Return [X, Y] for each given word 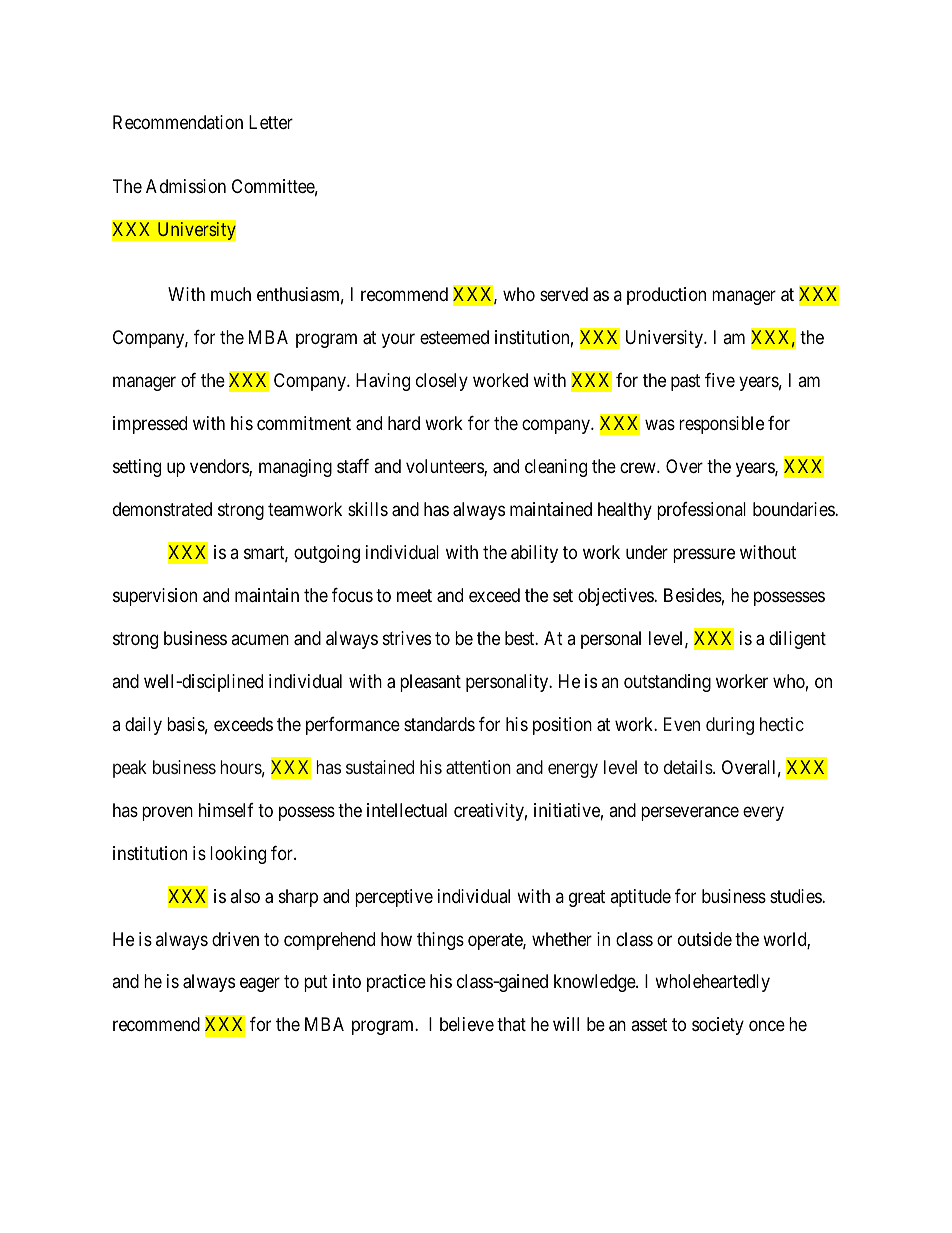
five [720, 380]
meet [414, 595]
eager [260, 985]
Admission [186, 186]
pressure [704, 555]
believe [467, 1024]
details [689, 767]
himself [226, 810]
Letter [271, 122]
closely [442, 382]
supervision [155, 597]
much [231, 294]
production [666, 296]
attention [478, 767]
